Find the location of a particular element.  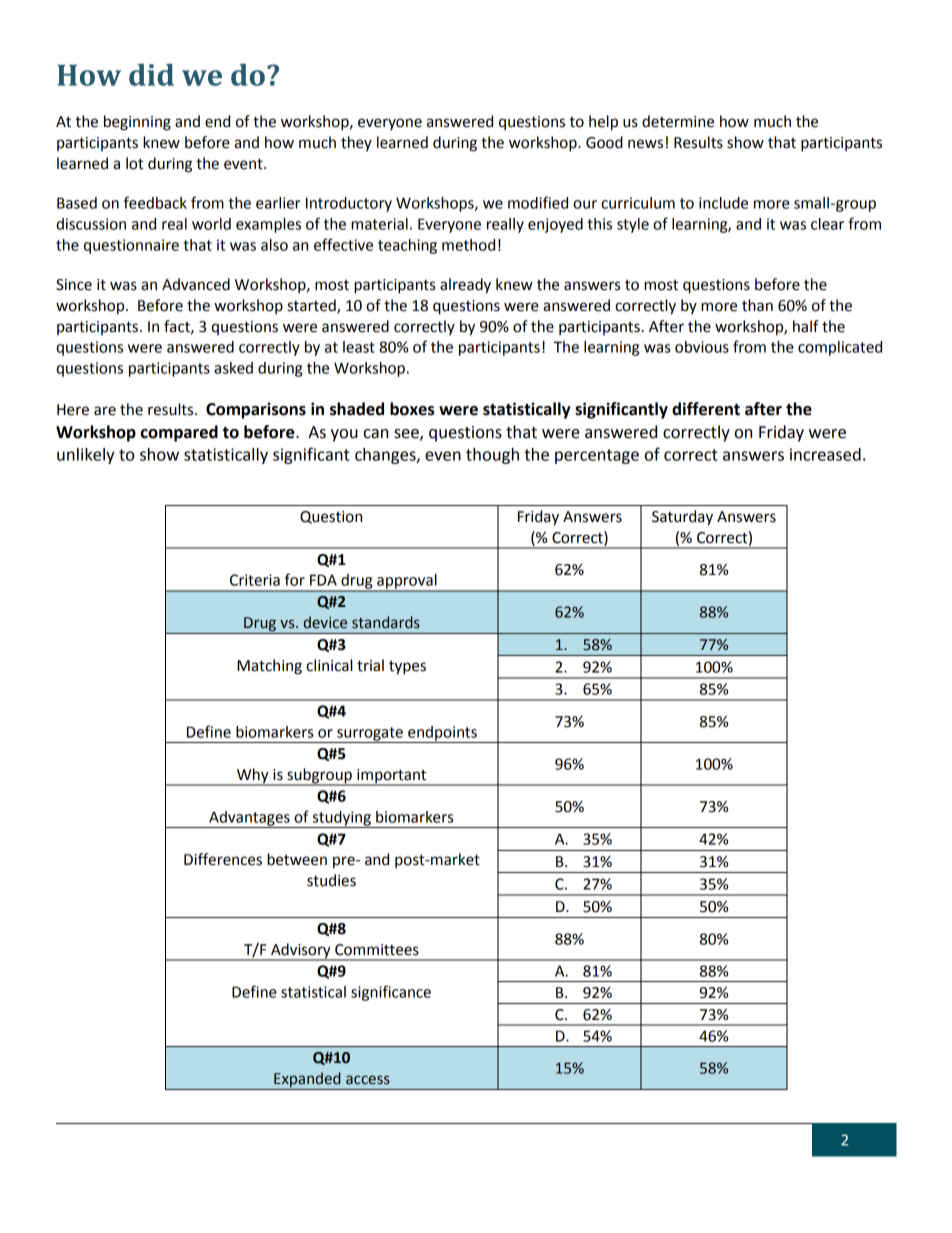

beginning is located at coordinates (137, 123).
